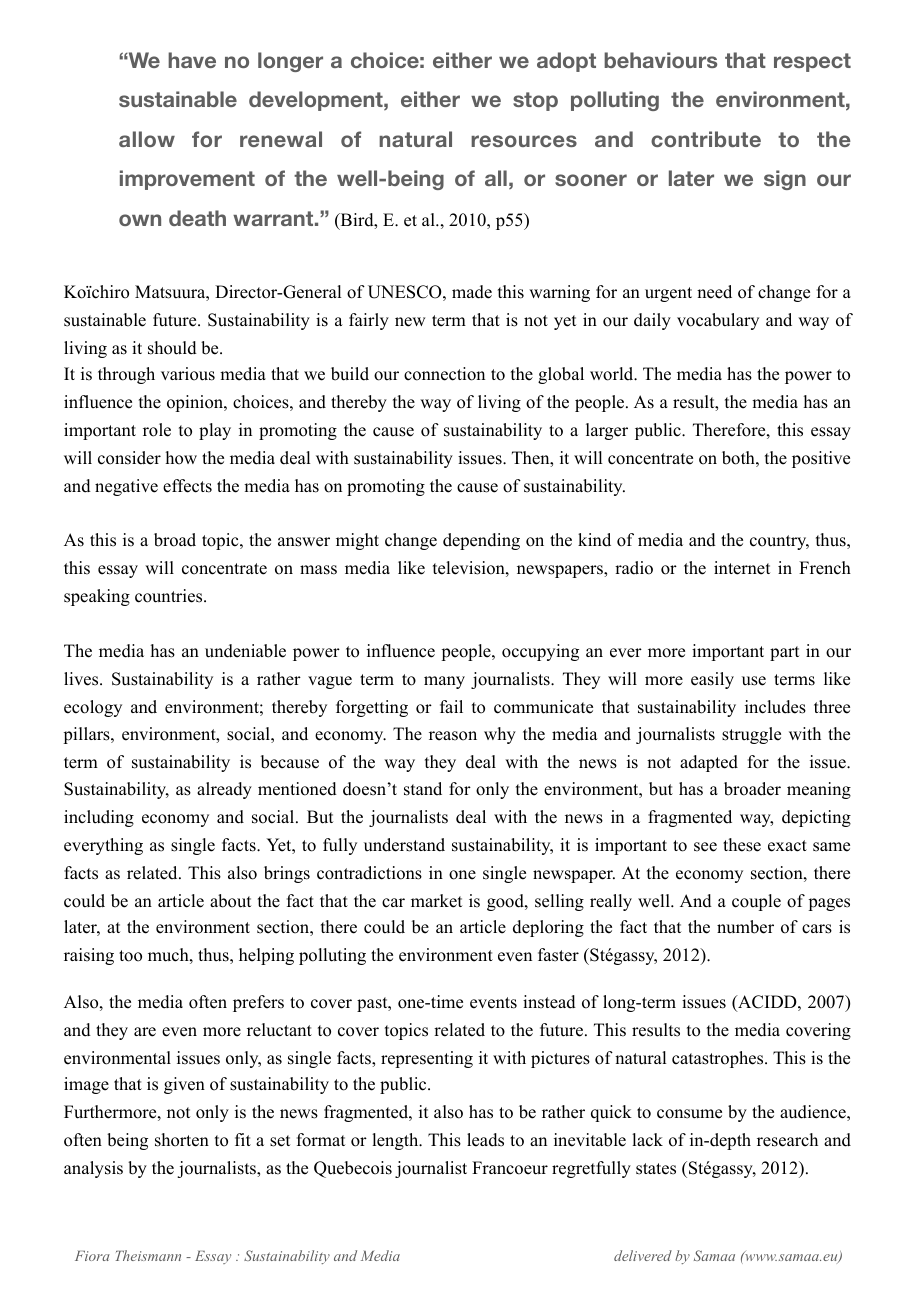 The height and width of the document is (1308, 924). I want to click on stop, so click(535, 101).
